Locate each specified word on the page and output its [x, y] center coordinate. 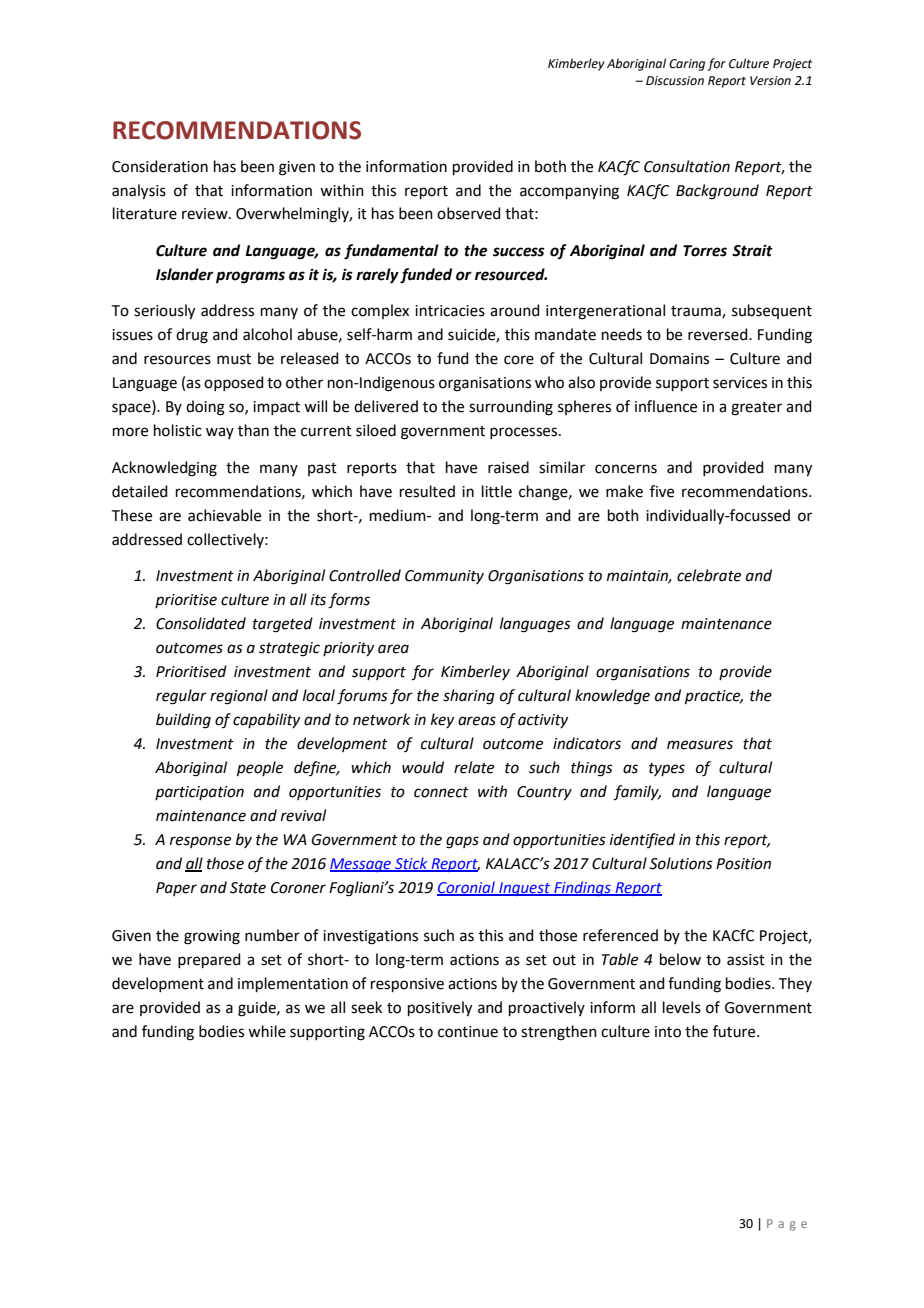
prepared [209, 960]
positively [440, 1009]
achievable [224, 515]
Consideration [160, 166]
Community [444, 577]
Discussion [675, 81]
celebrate [709, 575]
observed [469, 213]
